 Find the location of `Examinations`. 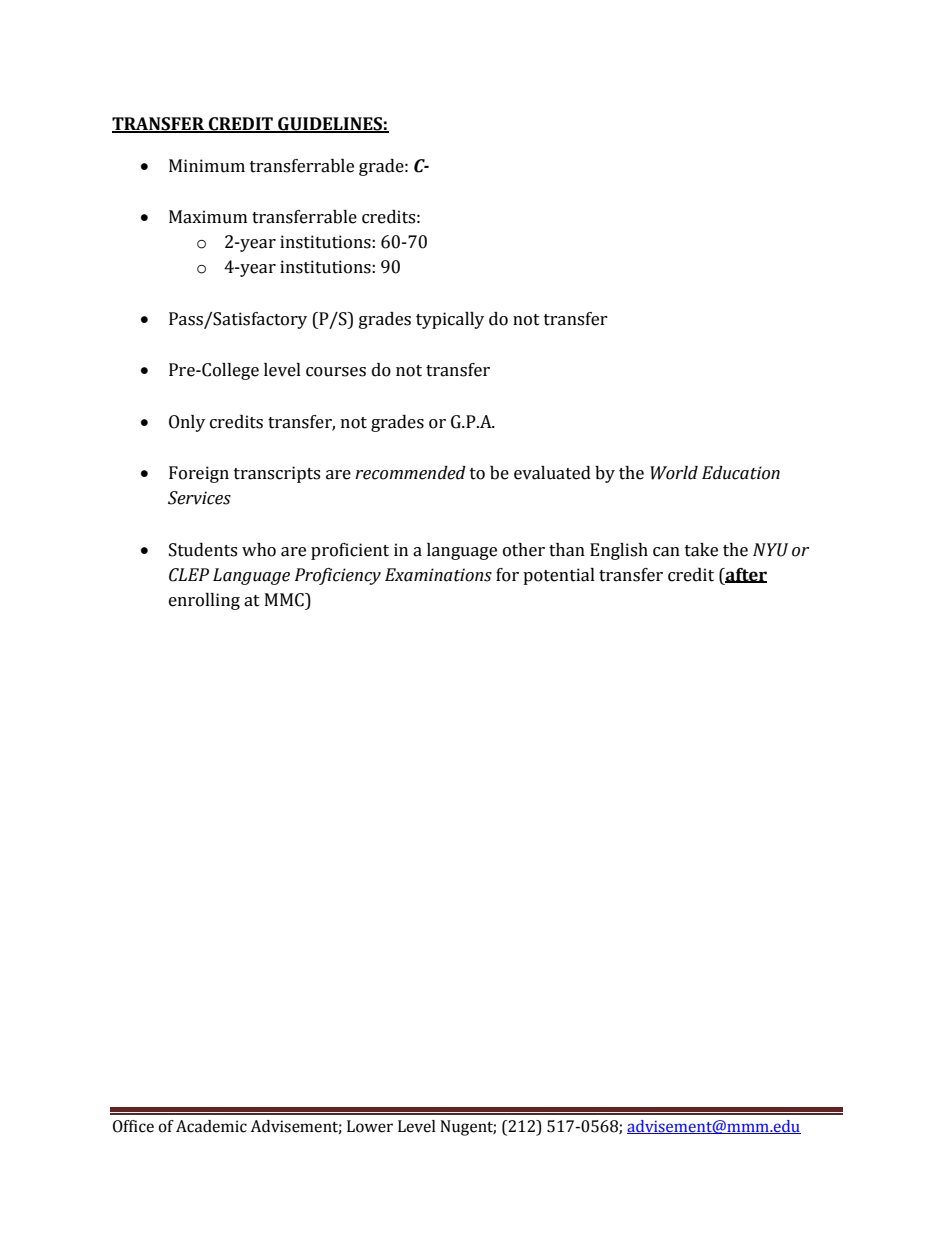

Examinations is located at coordinates (438, 575).
